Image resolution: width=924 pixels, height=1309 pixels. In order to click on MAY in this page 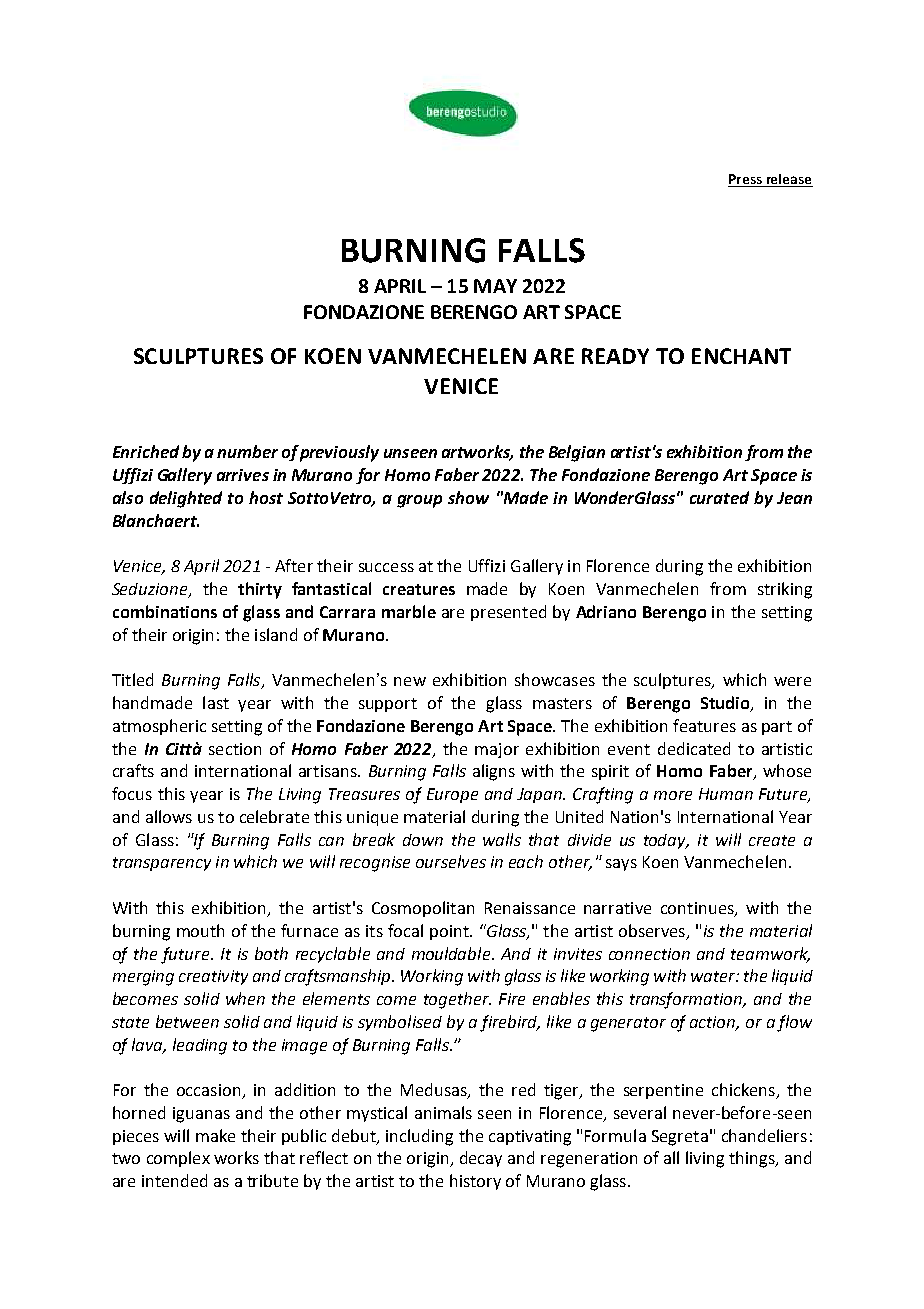, I will do `click(495, 286)`.
